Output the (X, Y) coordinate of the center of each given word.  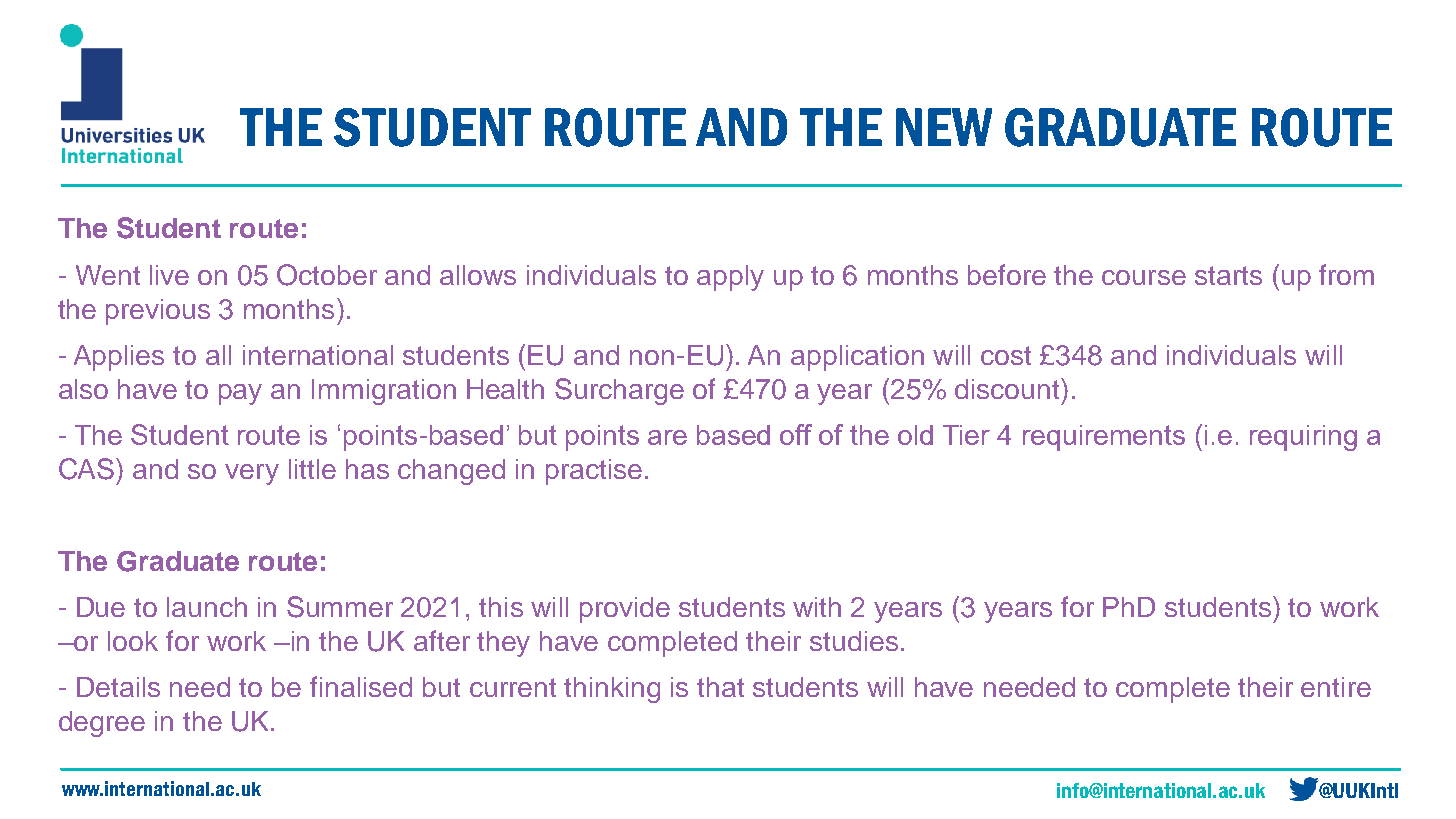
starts (1228, 275)
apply (730, 278)
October (327, 275)
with (817, 607)
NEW (944, 127)
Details (118, 687)
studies (854, 641)
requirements (1104, 438)
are (667, 437)
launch (207, 607)
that (720, 687)
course (1144, 277)
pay (240, 394)
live (169, 275)
